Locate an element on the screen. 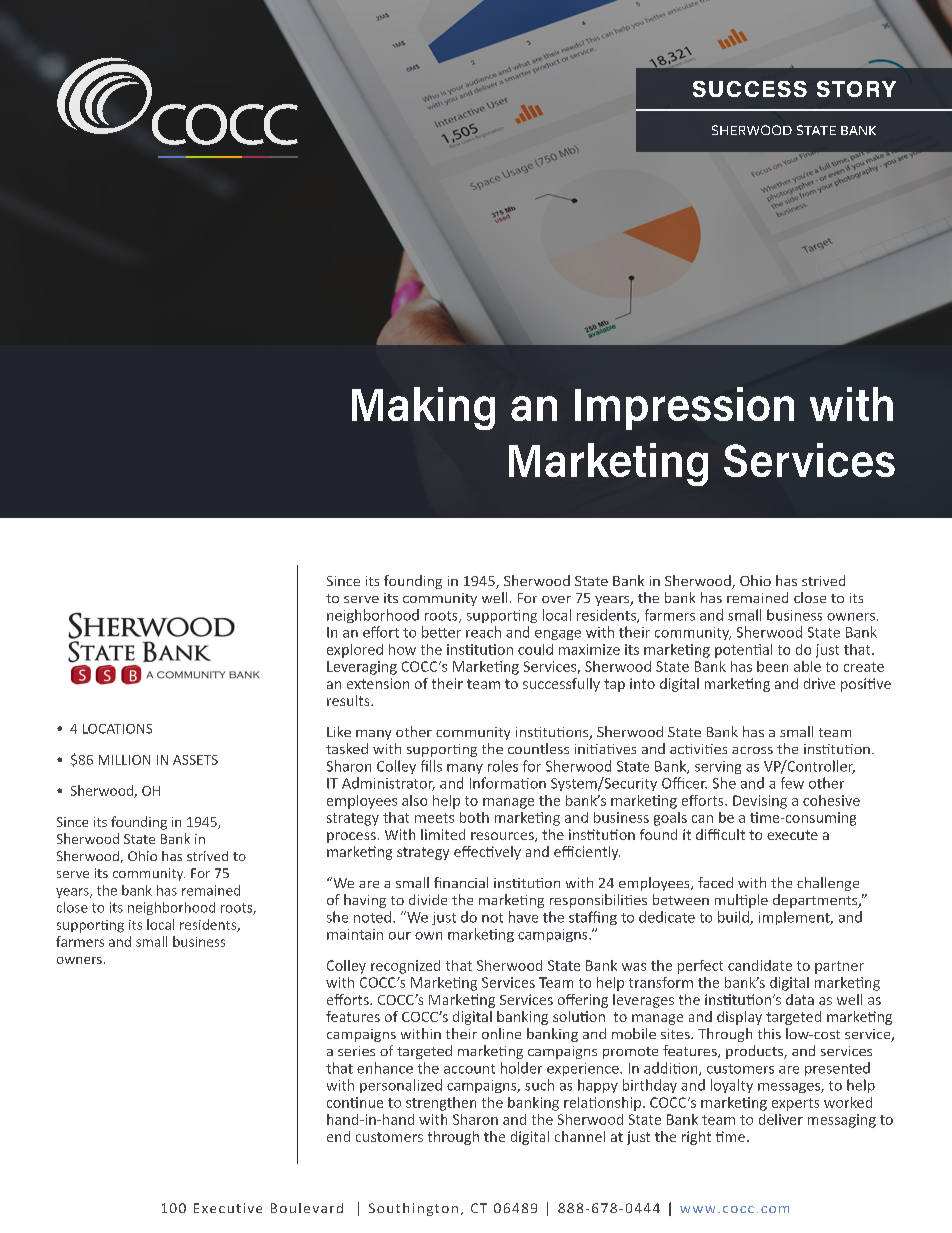 This screenshot has height=1233, width=952. have is located at coordinates (523, 917).
